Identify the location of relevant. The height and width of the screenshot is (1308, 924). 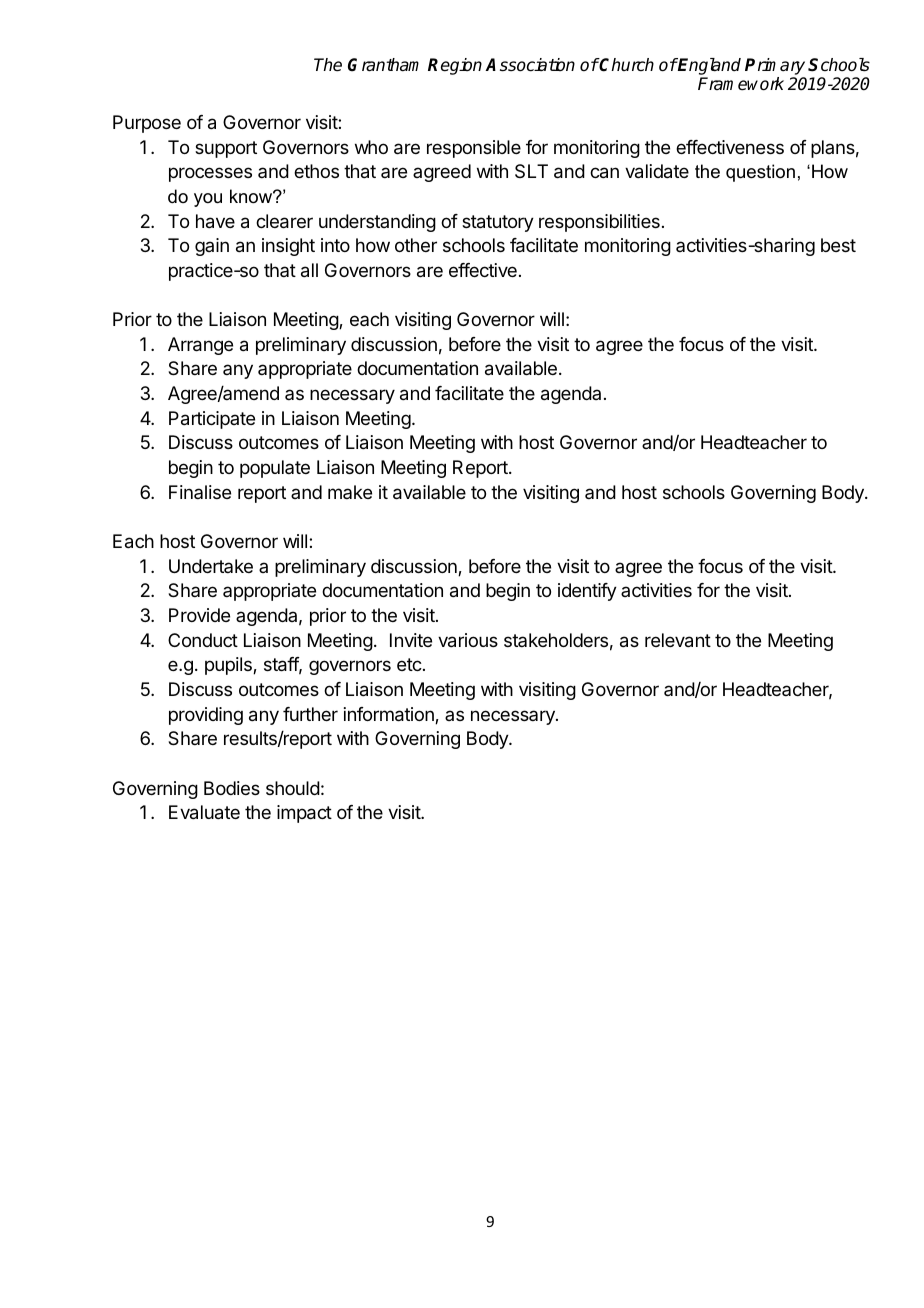
(678, 640).
